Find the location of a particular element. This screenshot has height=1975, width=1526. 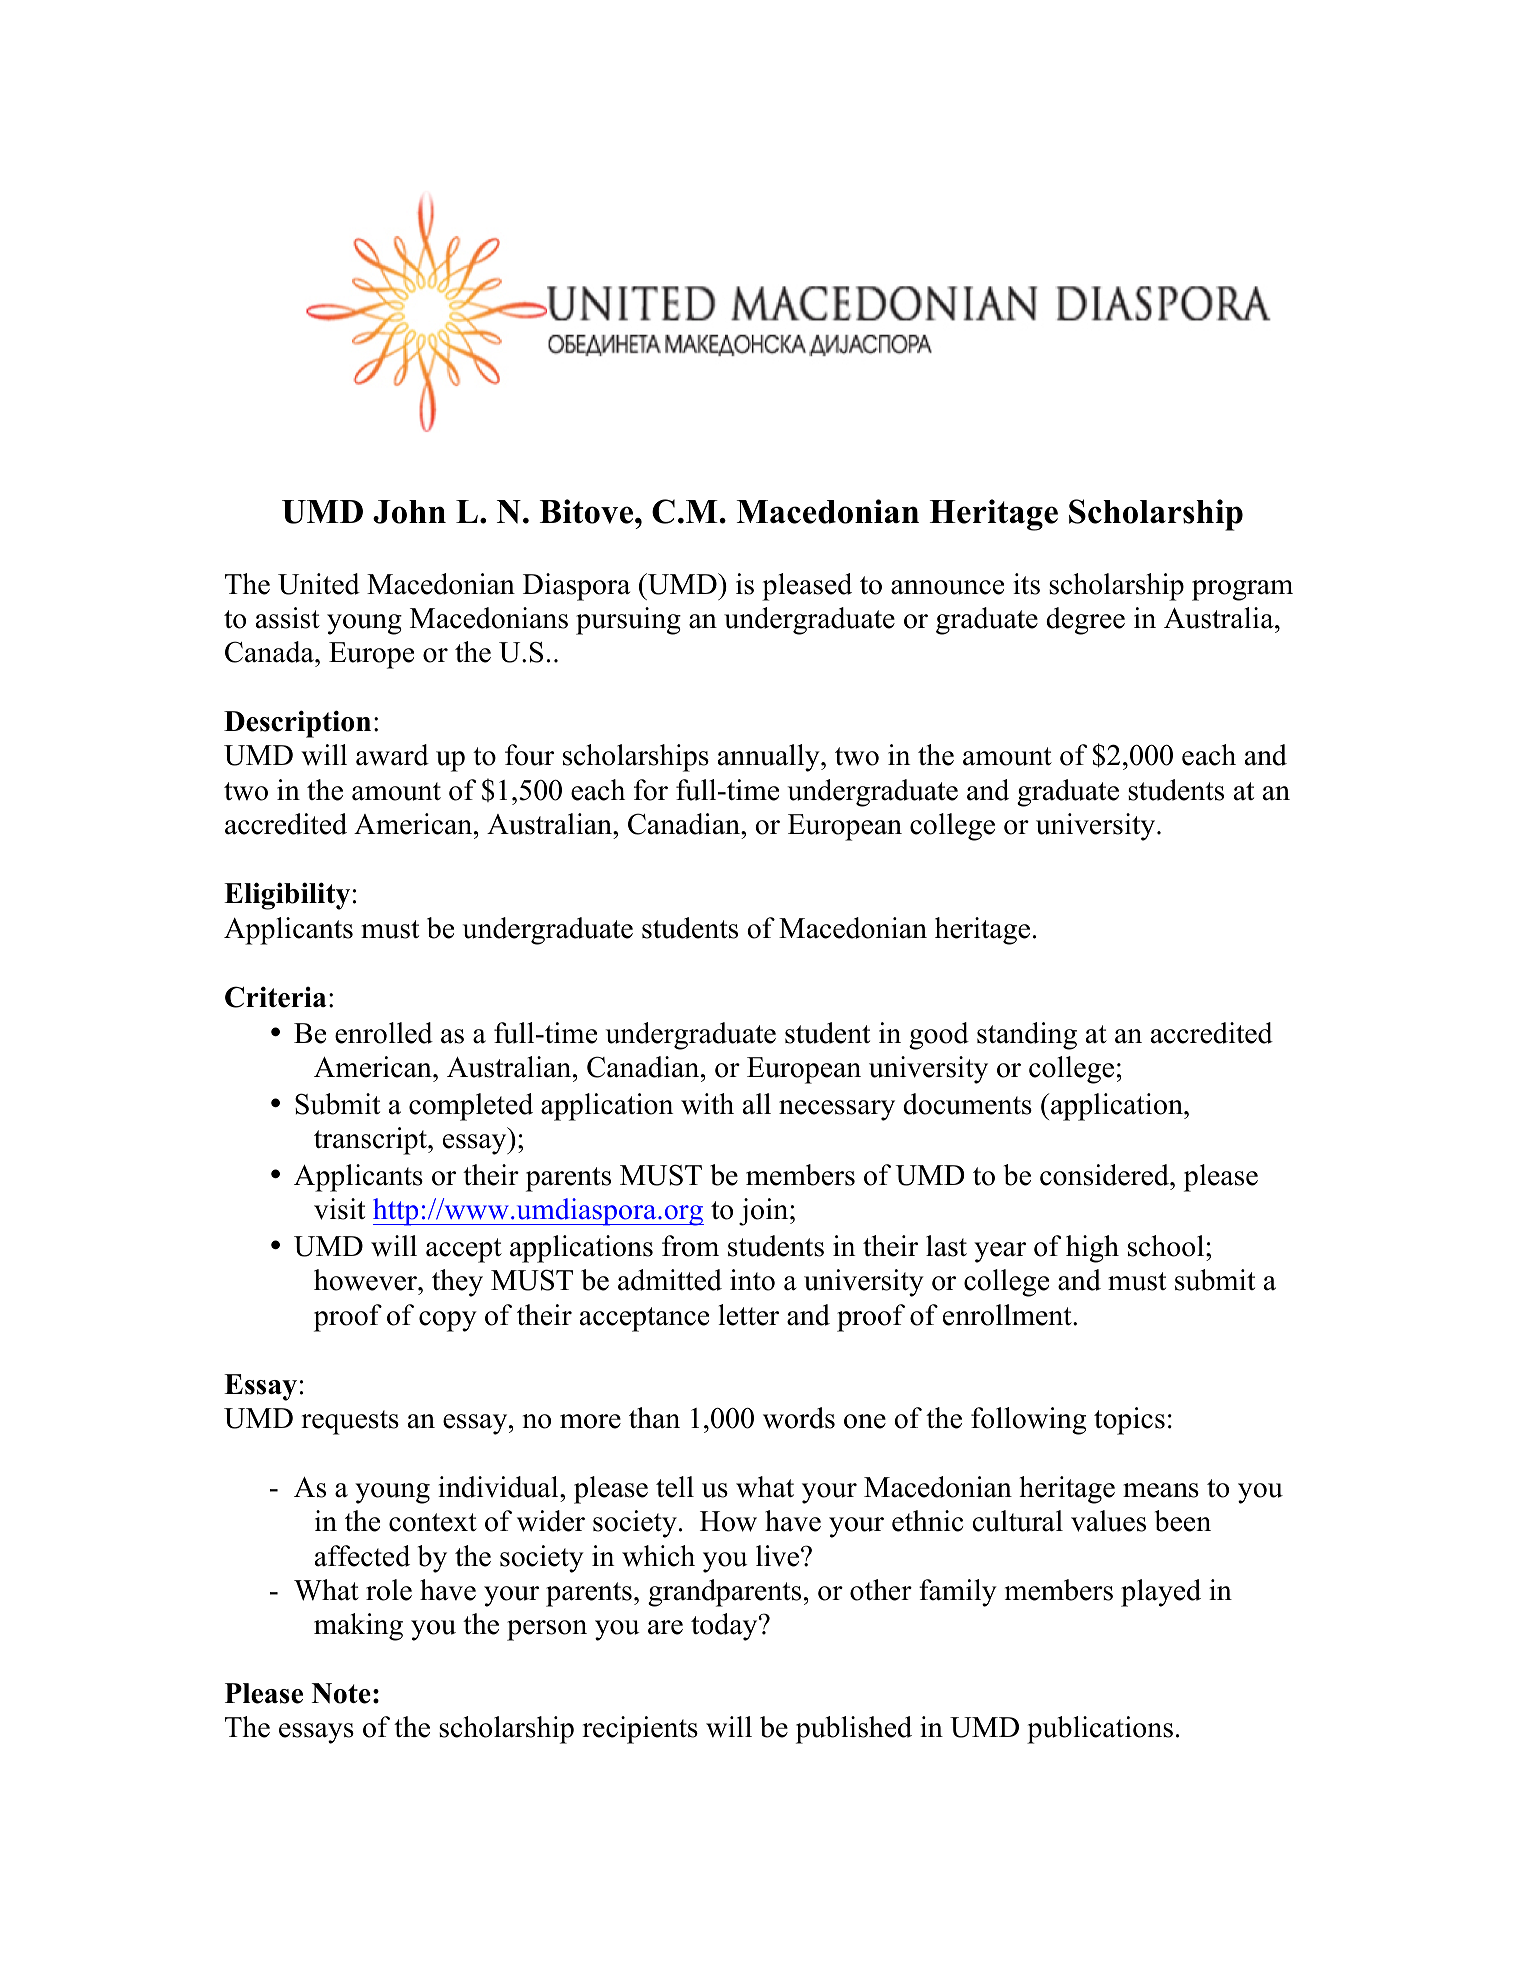

annually is located at coordinates (770, 758).
